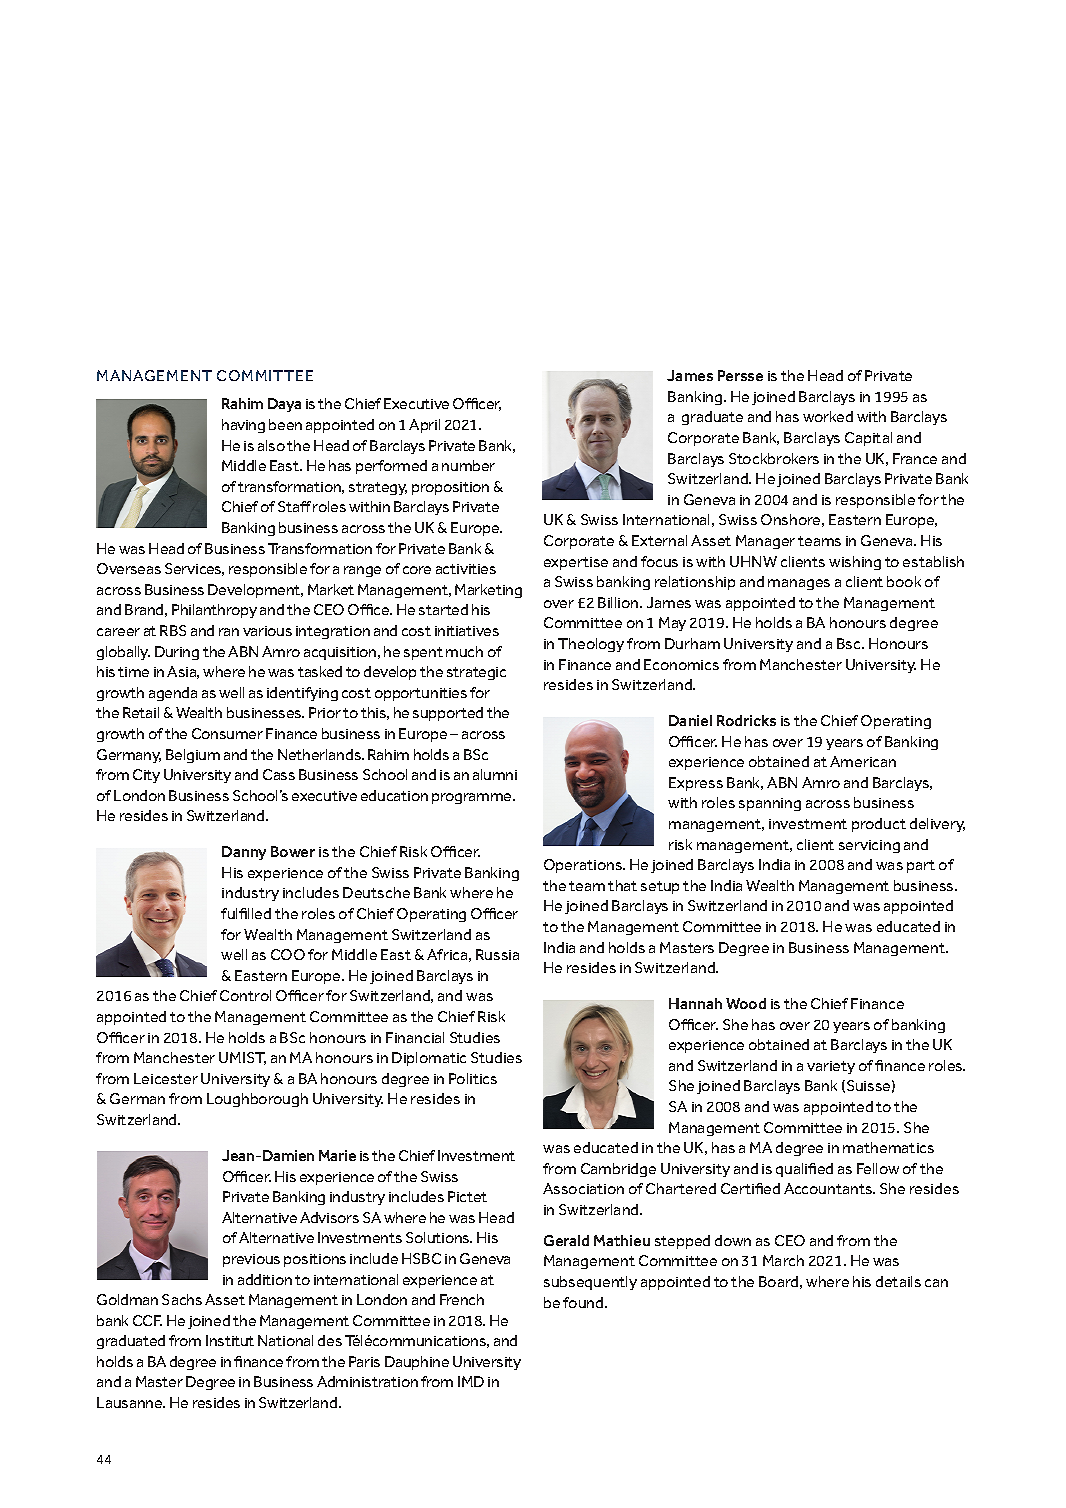 The image size is (1066, 1508). What do you see at coordinates (831, 1067) in the screenshot?
I see `variety` at bounding box center [831, 1067].
